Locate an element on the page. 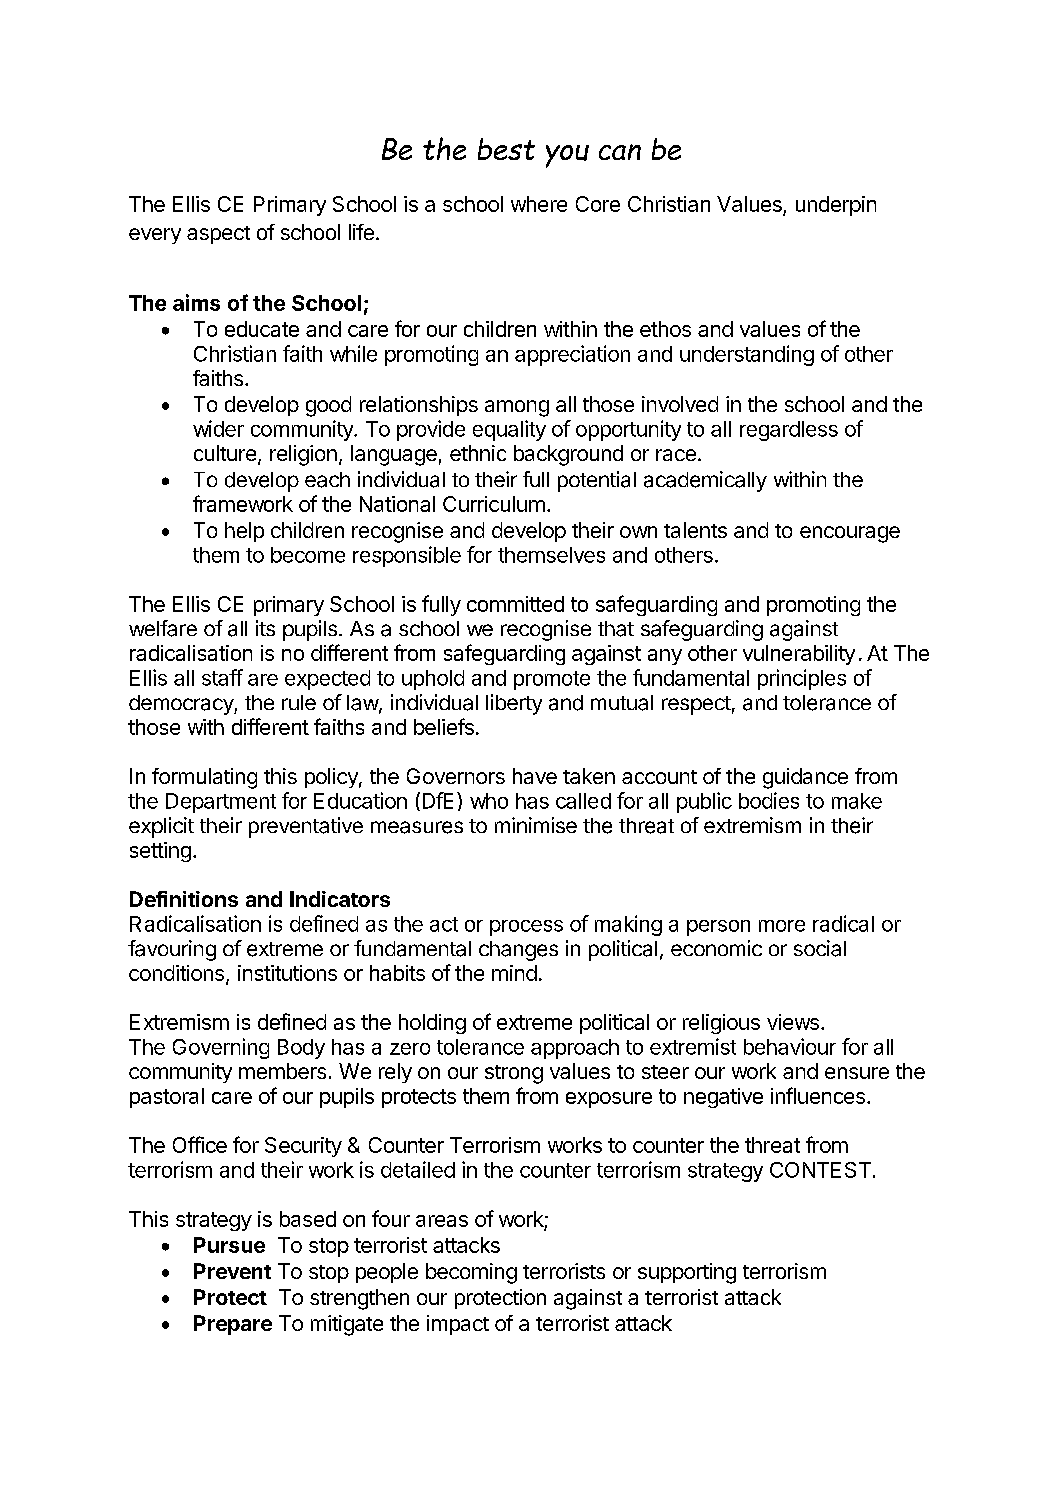  more is located at coordinates (782, 926).
